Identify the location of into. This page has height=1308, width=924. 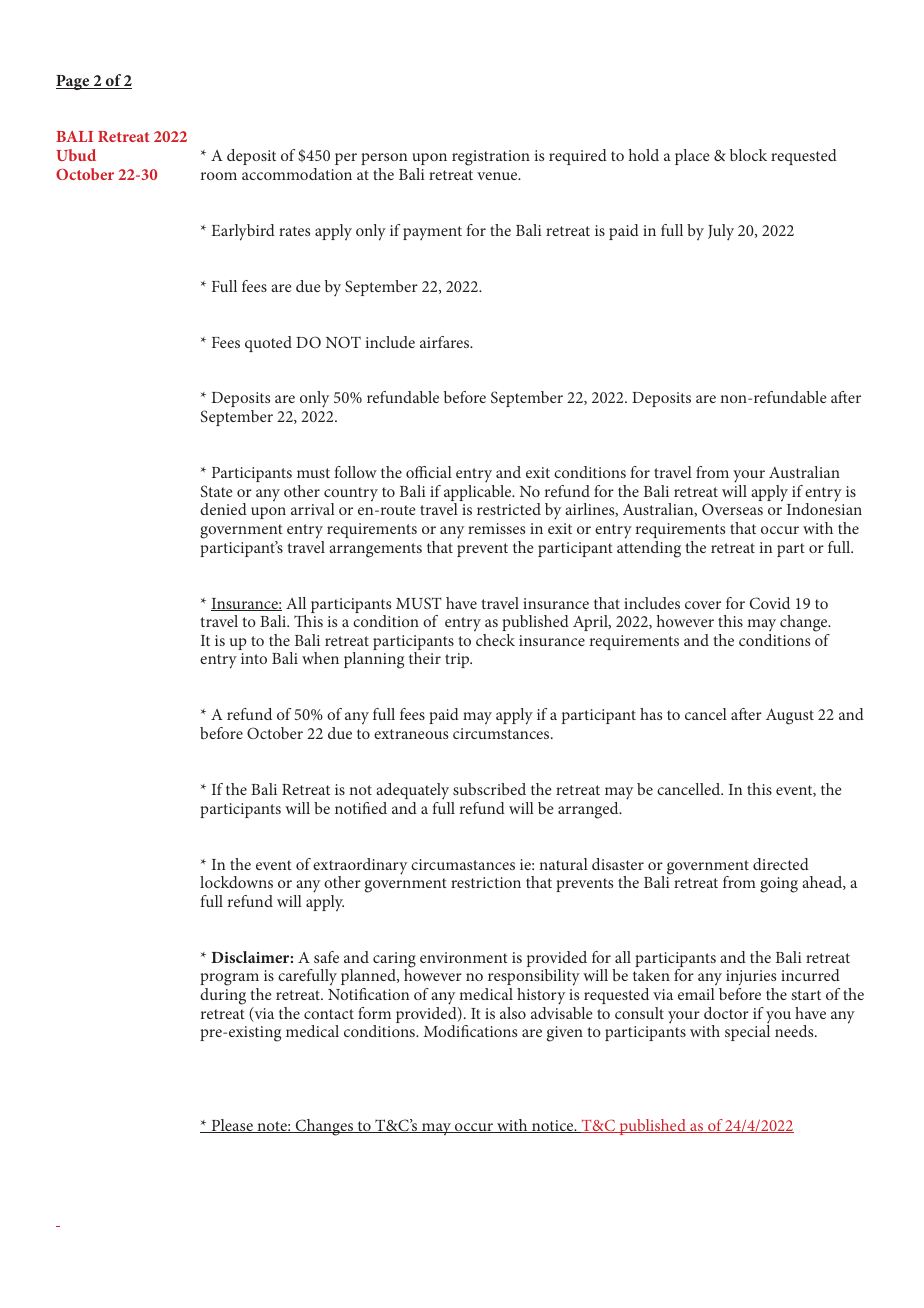
(254, 658).
